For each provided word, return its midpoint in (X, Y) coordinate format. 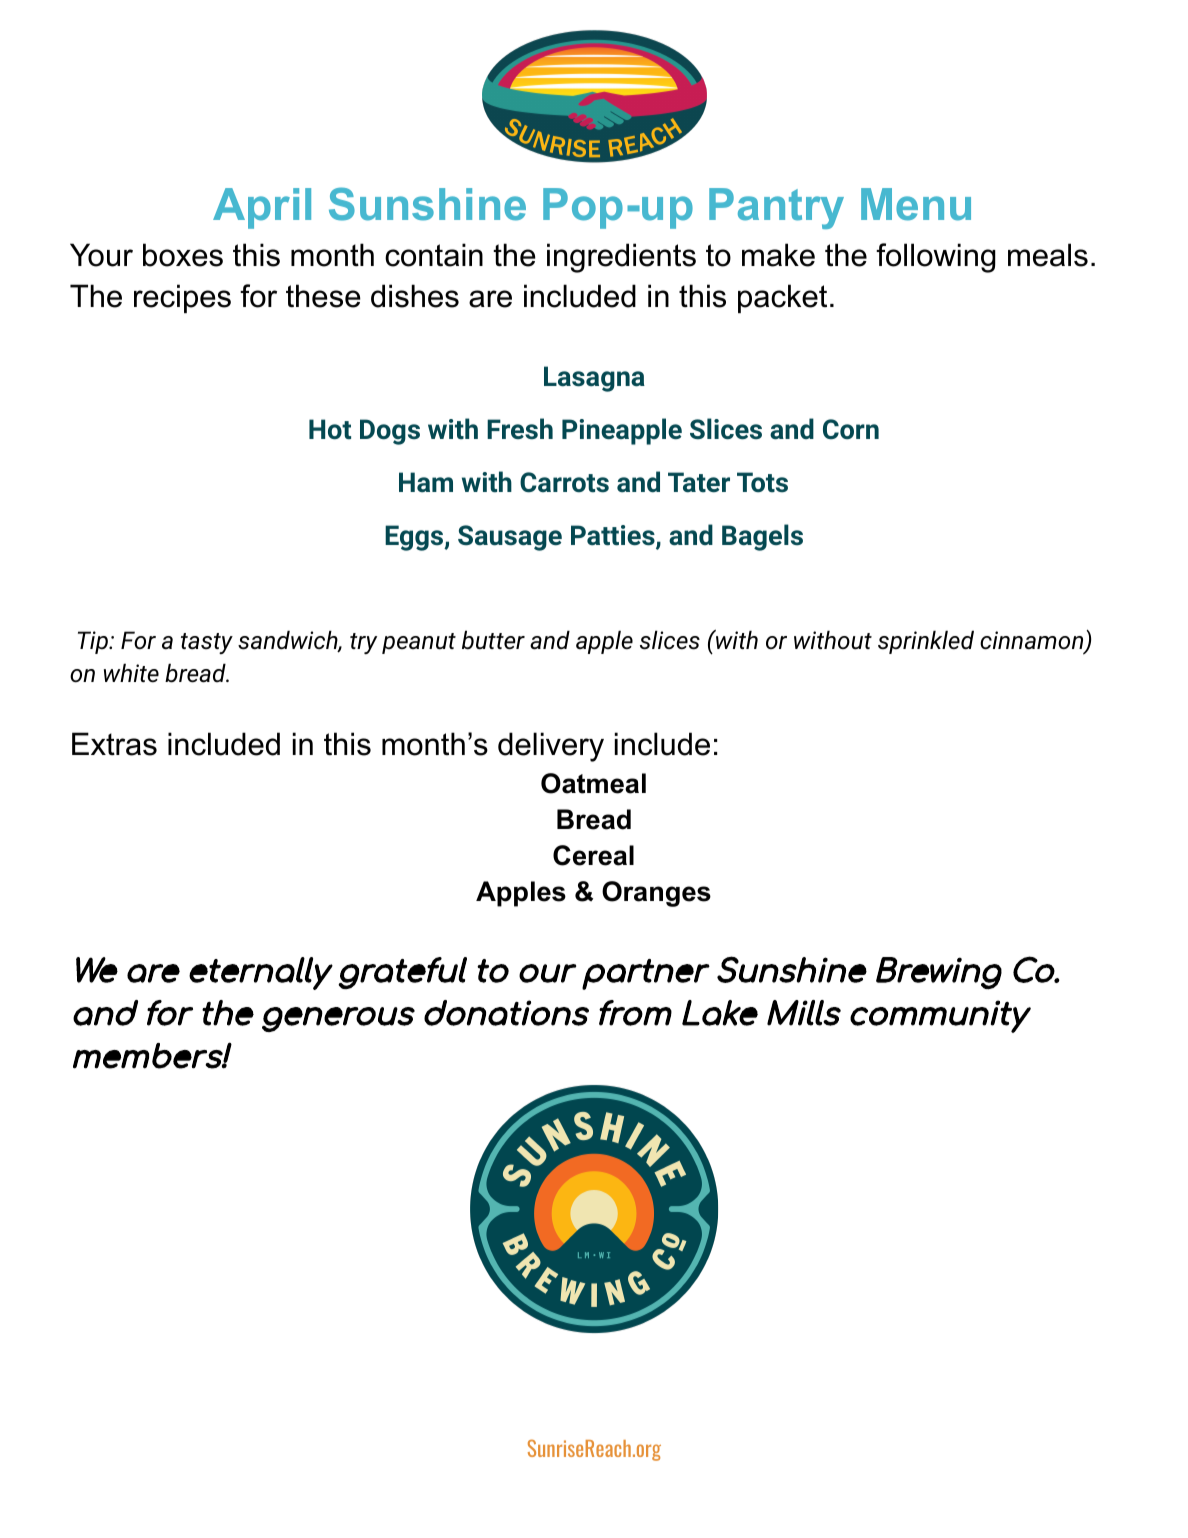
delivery (551, 747)
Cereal (593, 855)
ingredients (621, 258)
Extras (114, 744)
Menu (916, 204)
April (262, 208)
